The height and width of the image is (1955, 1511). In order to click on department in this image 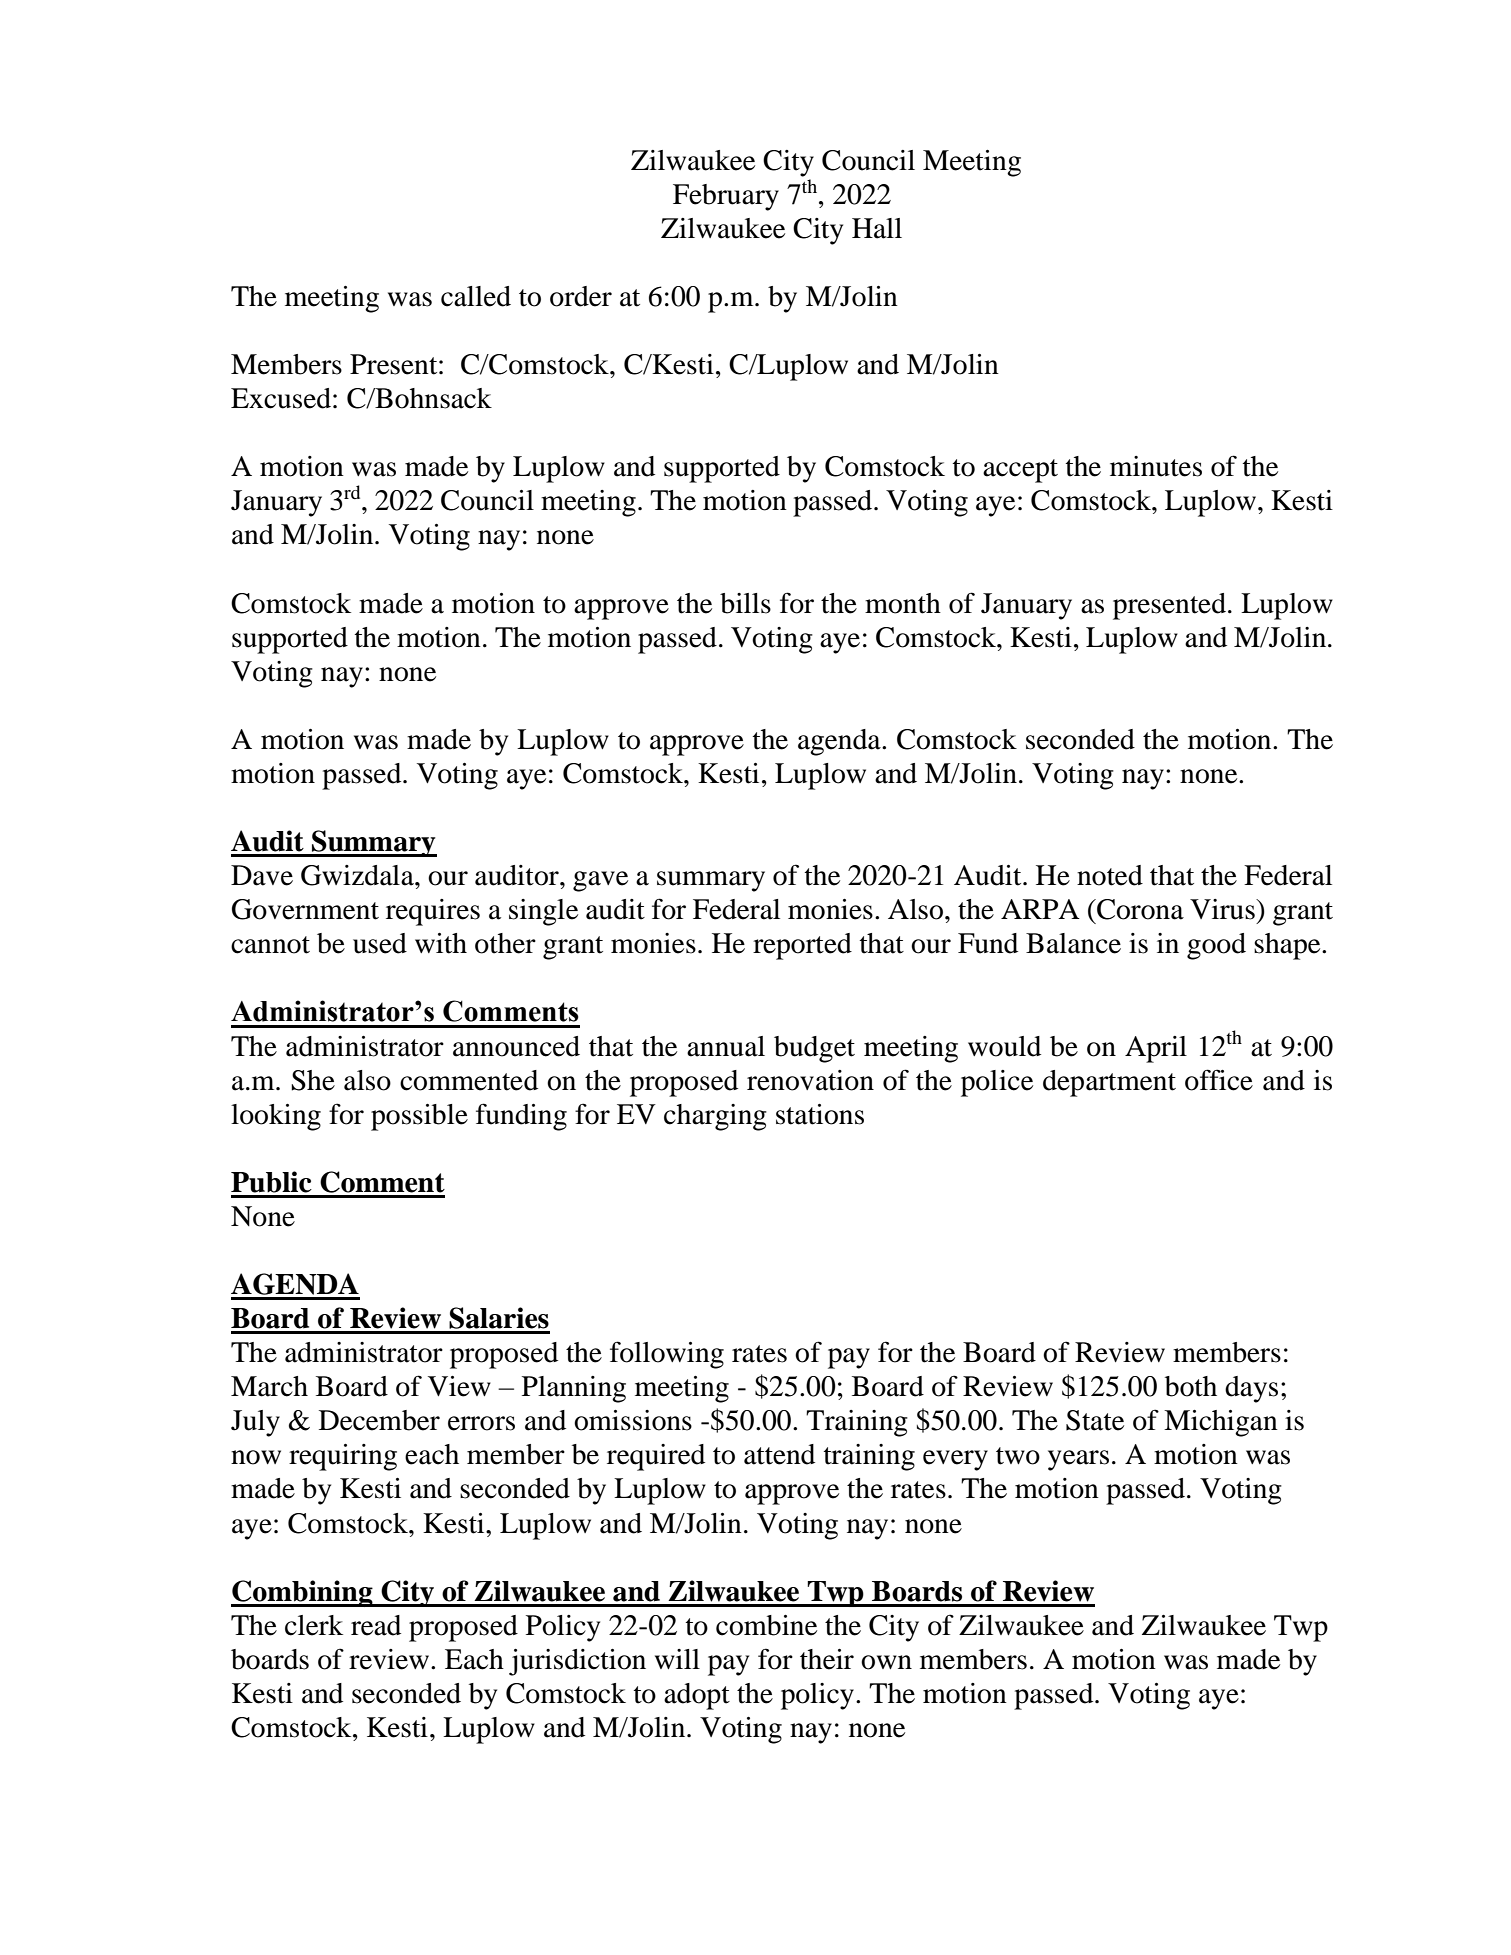, I will do `click(1109, 1083)`.
